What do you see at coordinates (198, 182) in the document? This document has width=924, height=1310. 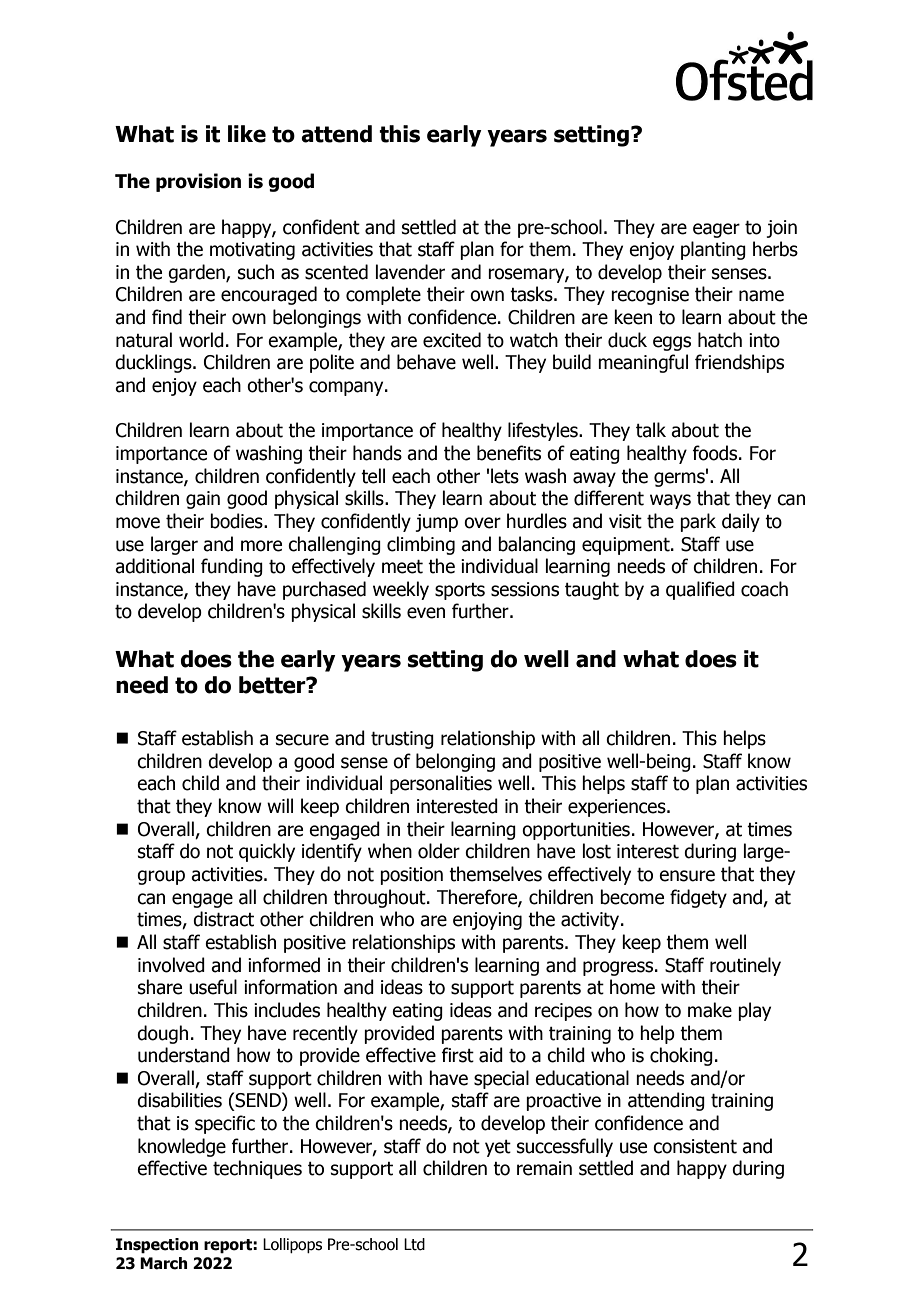 I see `provision` at bounding box center [198, 182].
